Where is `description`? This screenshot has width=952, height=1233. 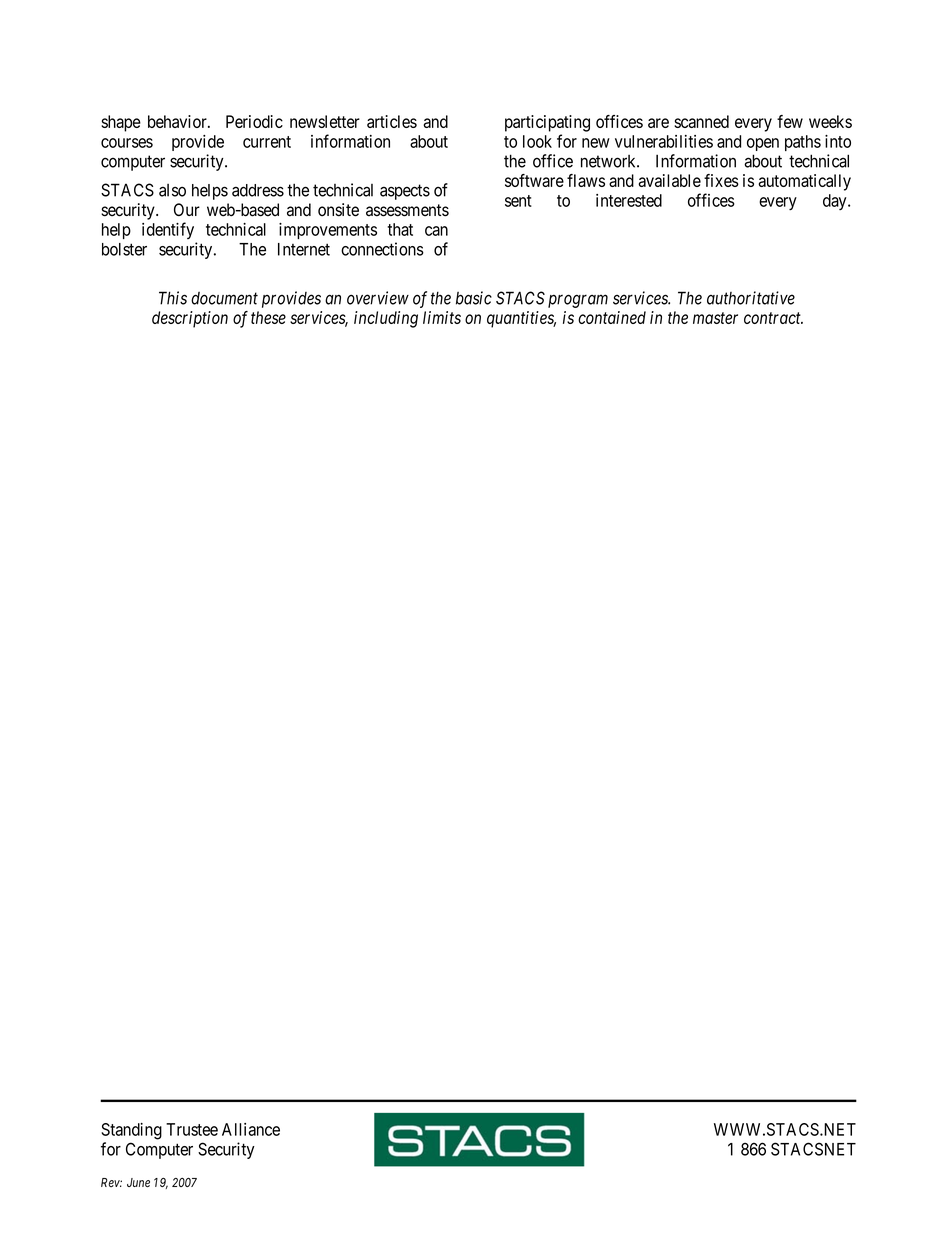 description is located at coordinates (190, 319).
